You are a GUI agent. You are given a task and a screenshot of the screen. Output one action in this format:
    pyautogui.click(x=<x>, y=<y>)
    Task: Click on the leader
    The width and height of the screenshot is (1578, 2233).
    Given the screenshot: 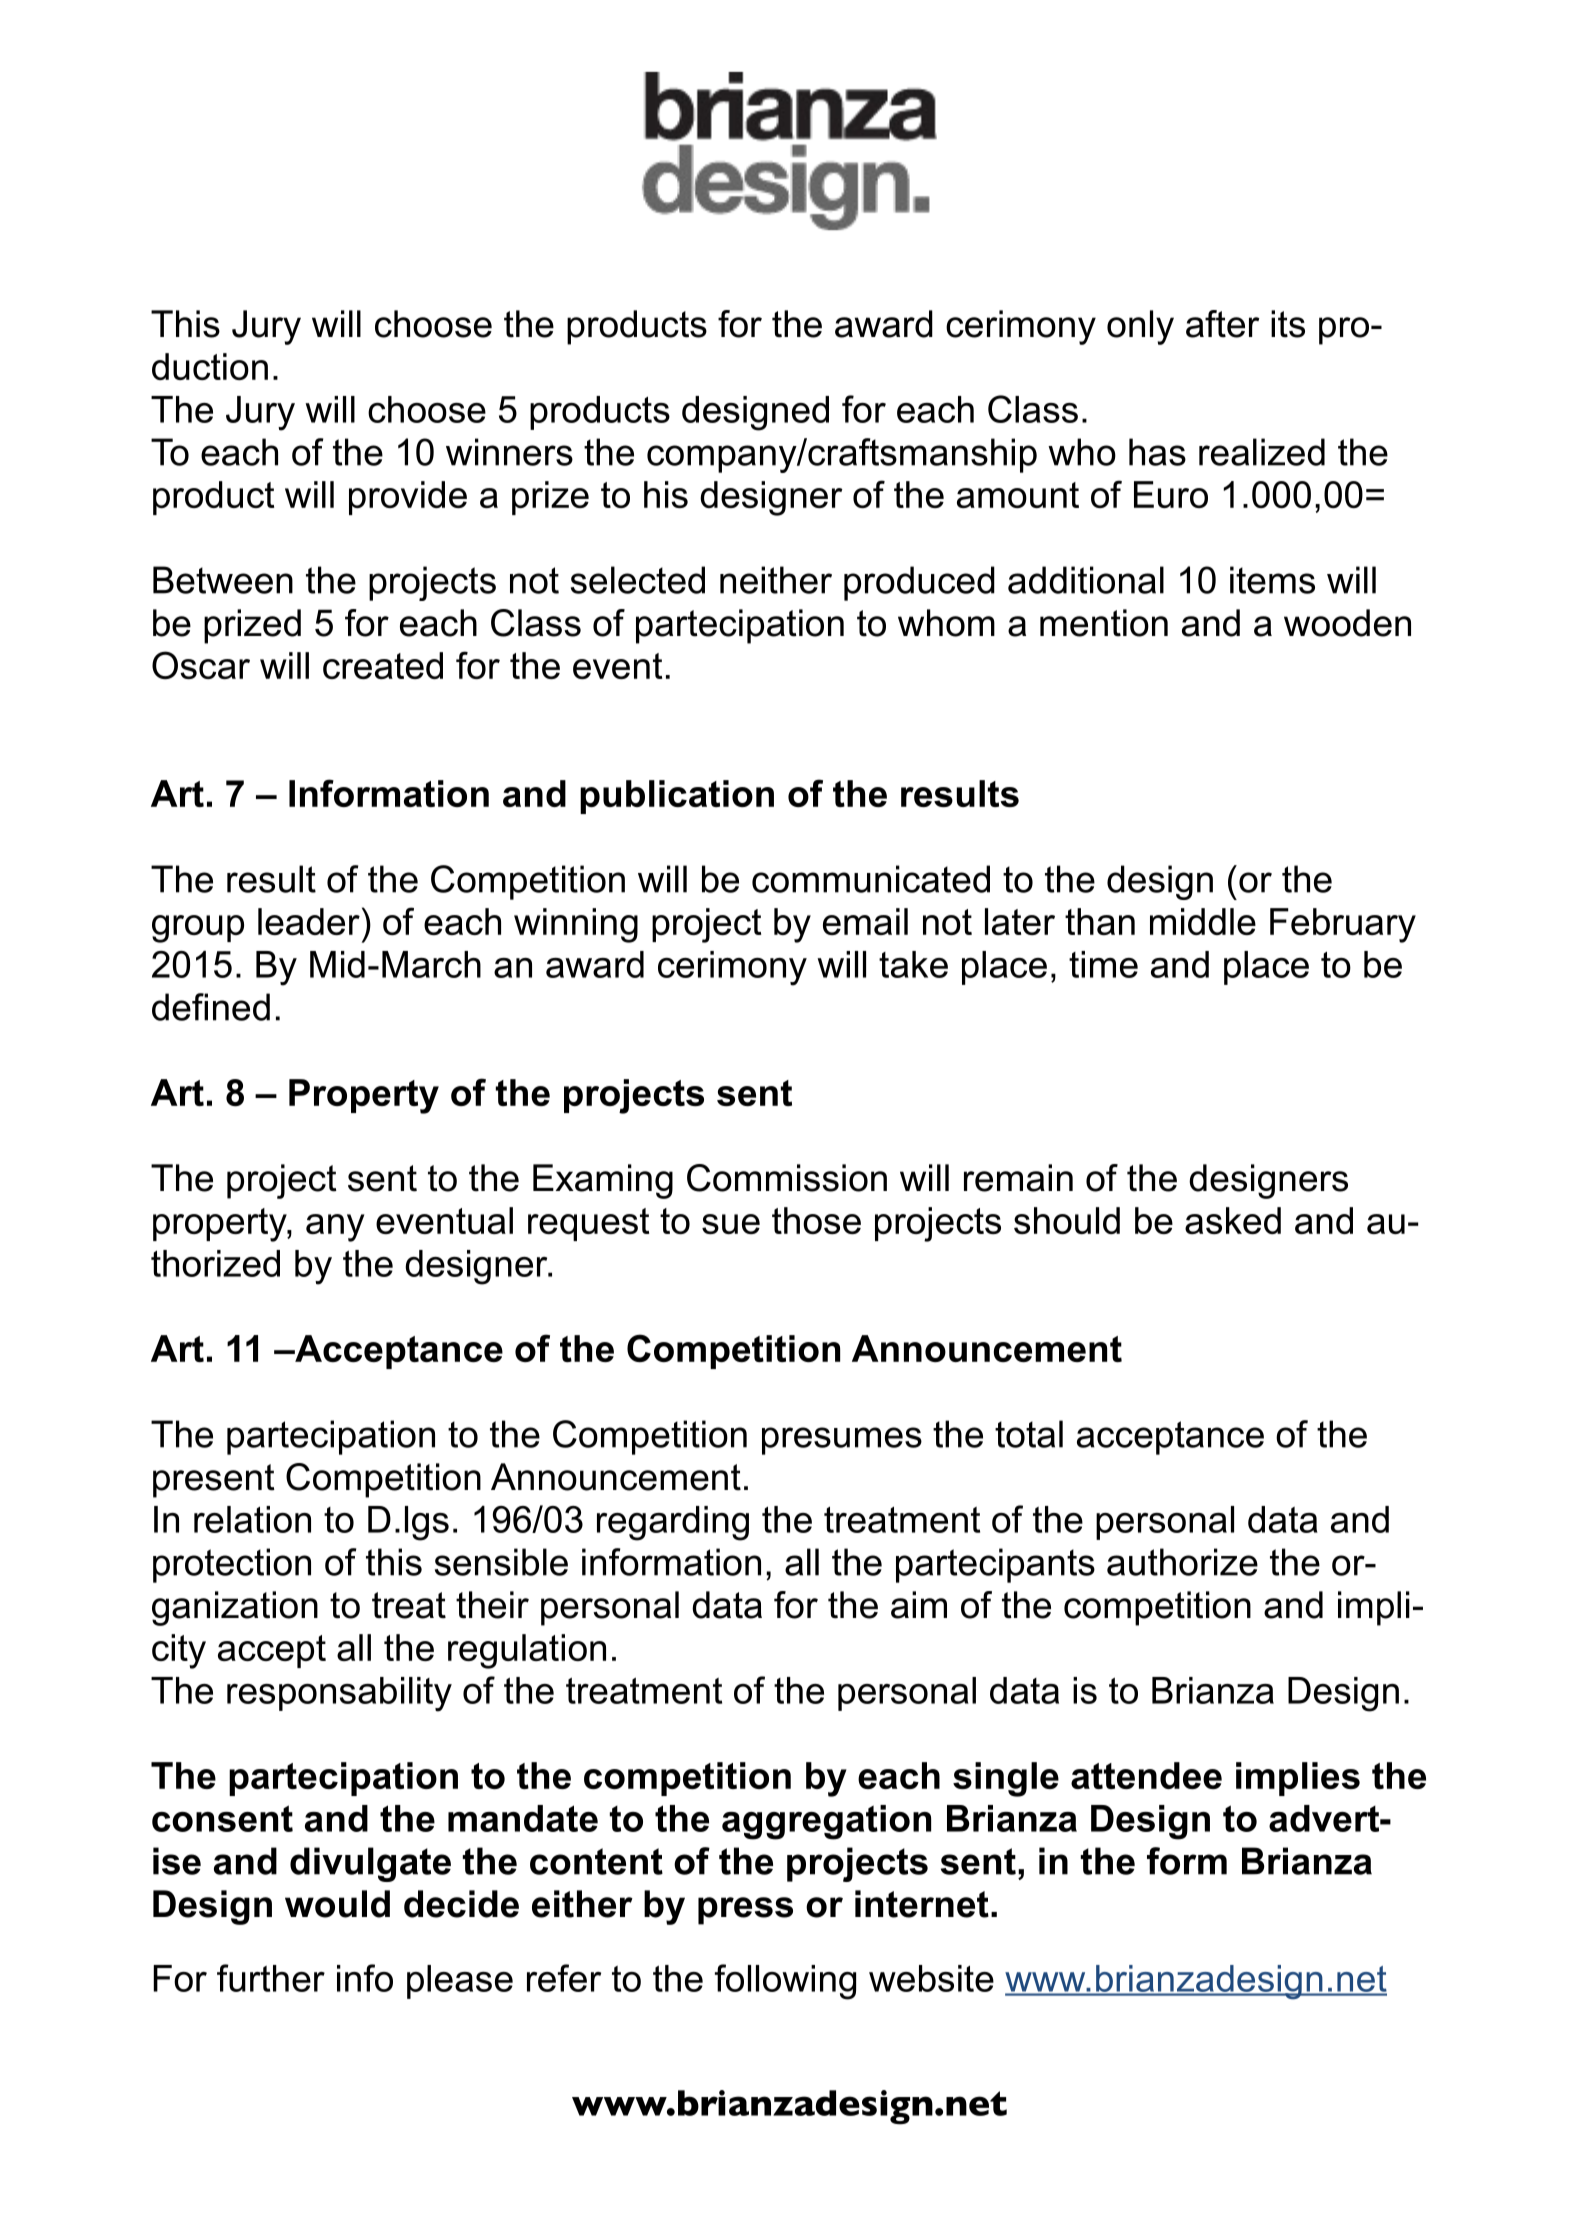 What is the action you would take?
    pyautogui.click(x=309, y=921)
